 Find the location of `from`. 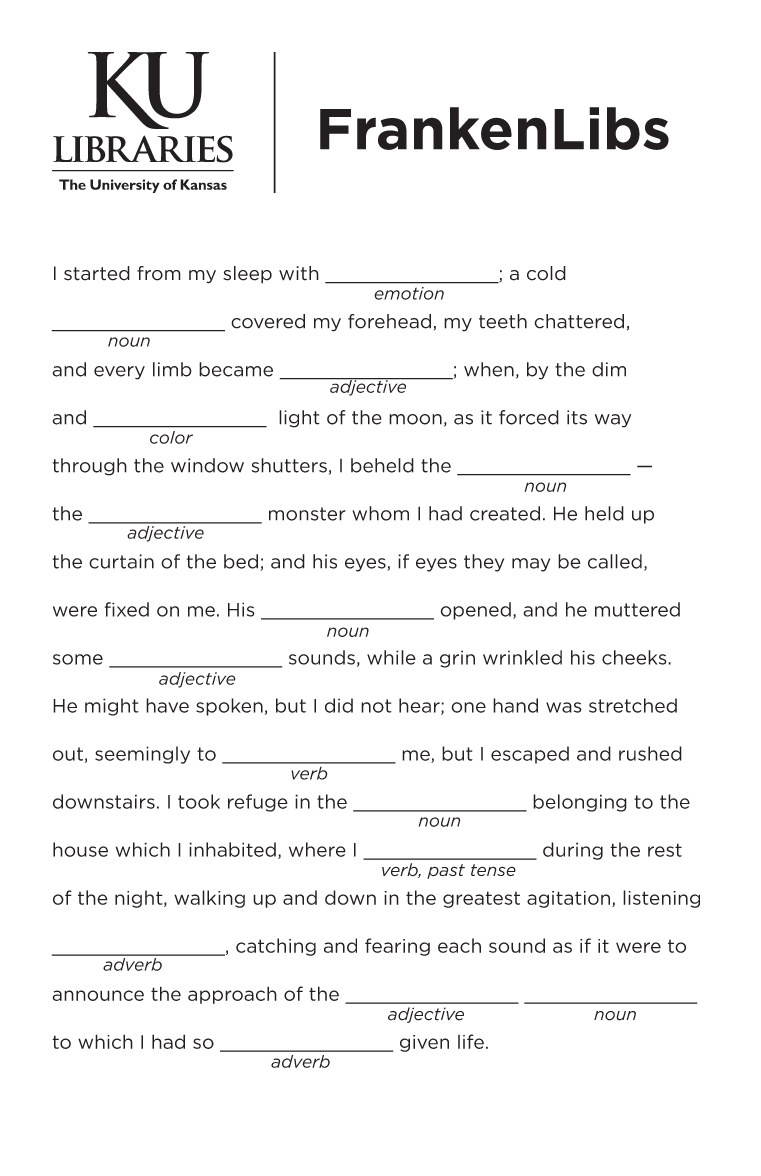

from is located at coordinates (159, 273).
